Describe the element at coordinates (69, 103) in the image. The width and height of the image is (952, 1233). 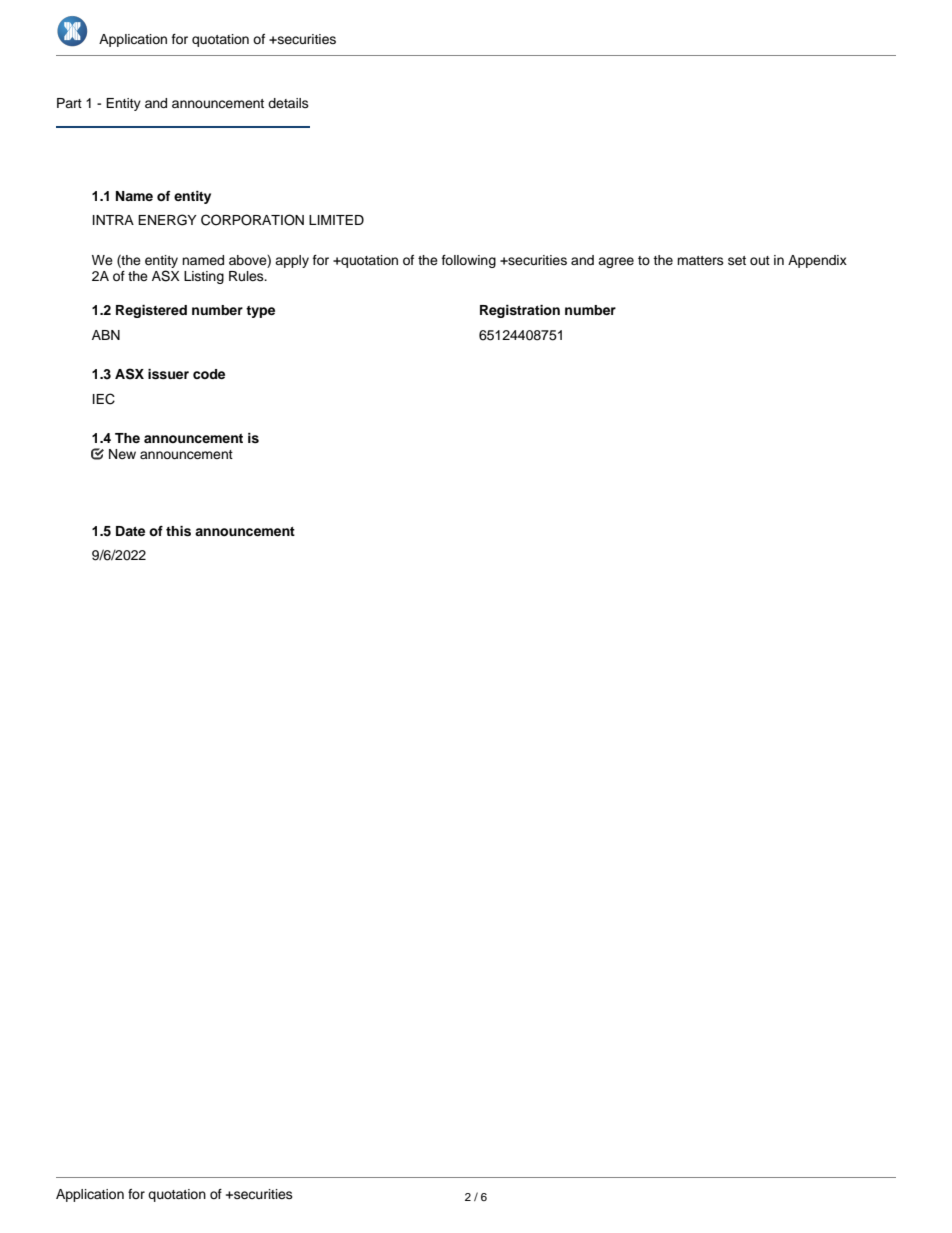
I see `Part` at that location.
